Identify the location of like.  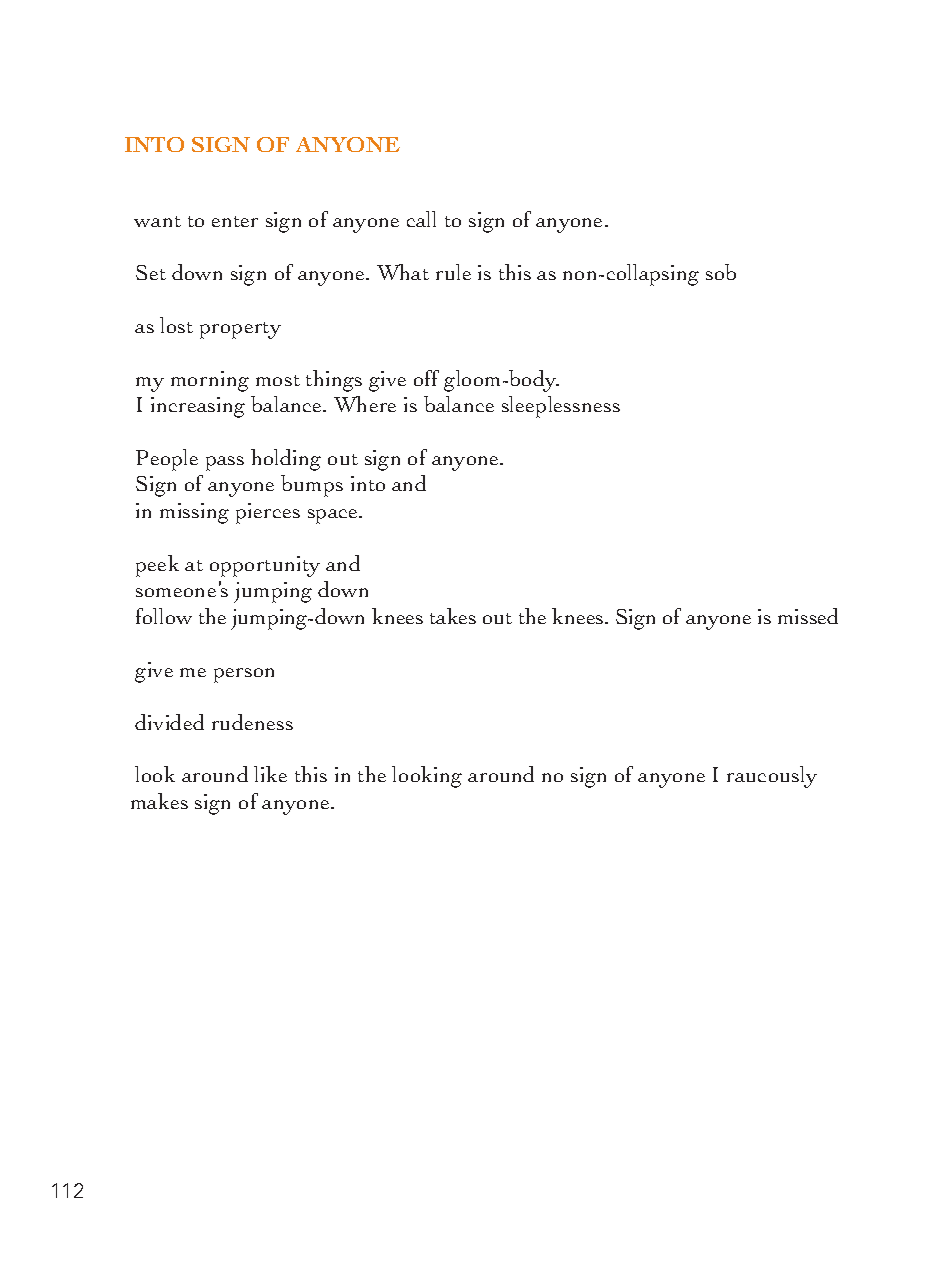
(270, 774).
